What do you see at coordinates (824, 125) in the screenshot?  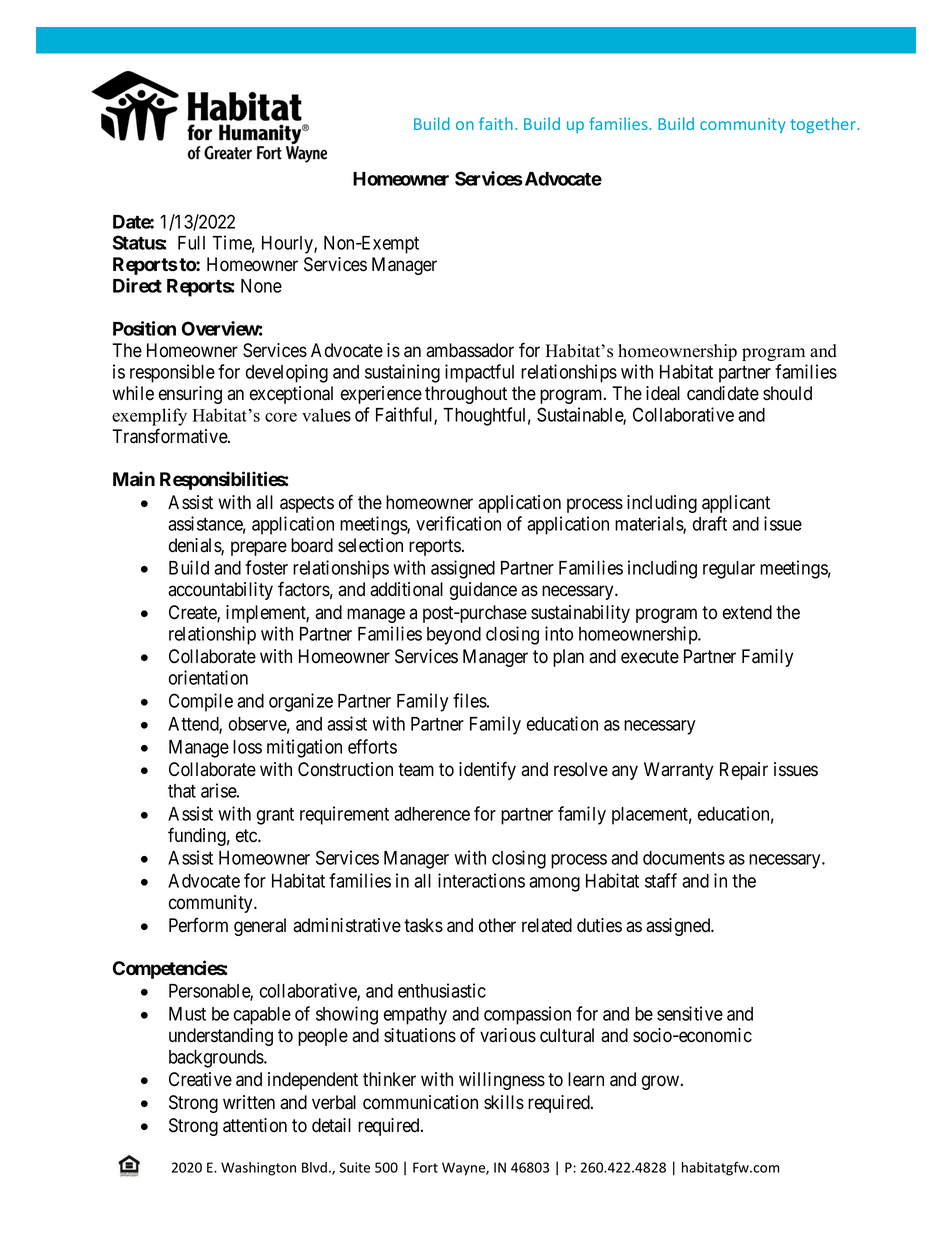 I see `together` at bounding box center [824, 125].
